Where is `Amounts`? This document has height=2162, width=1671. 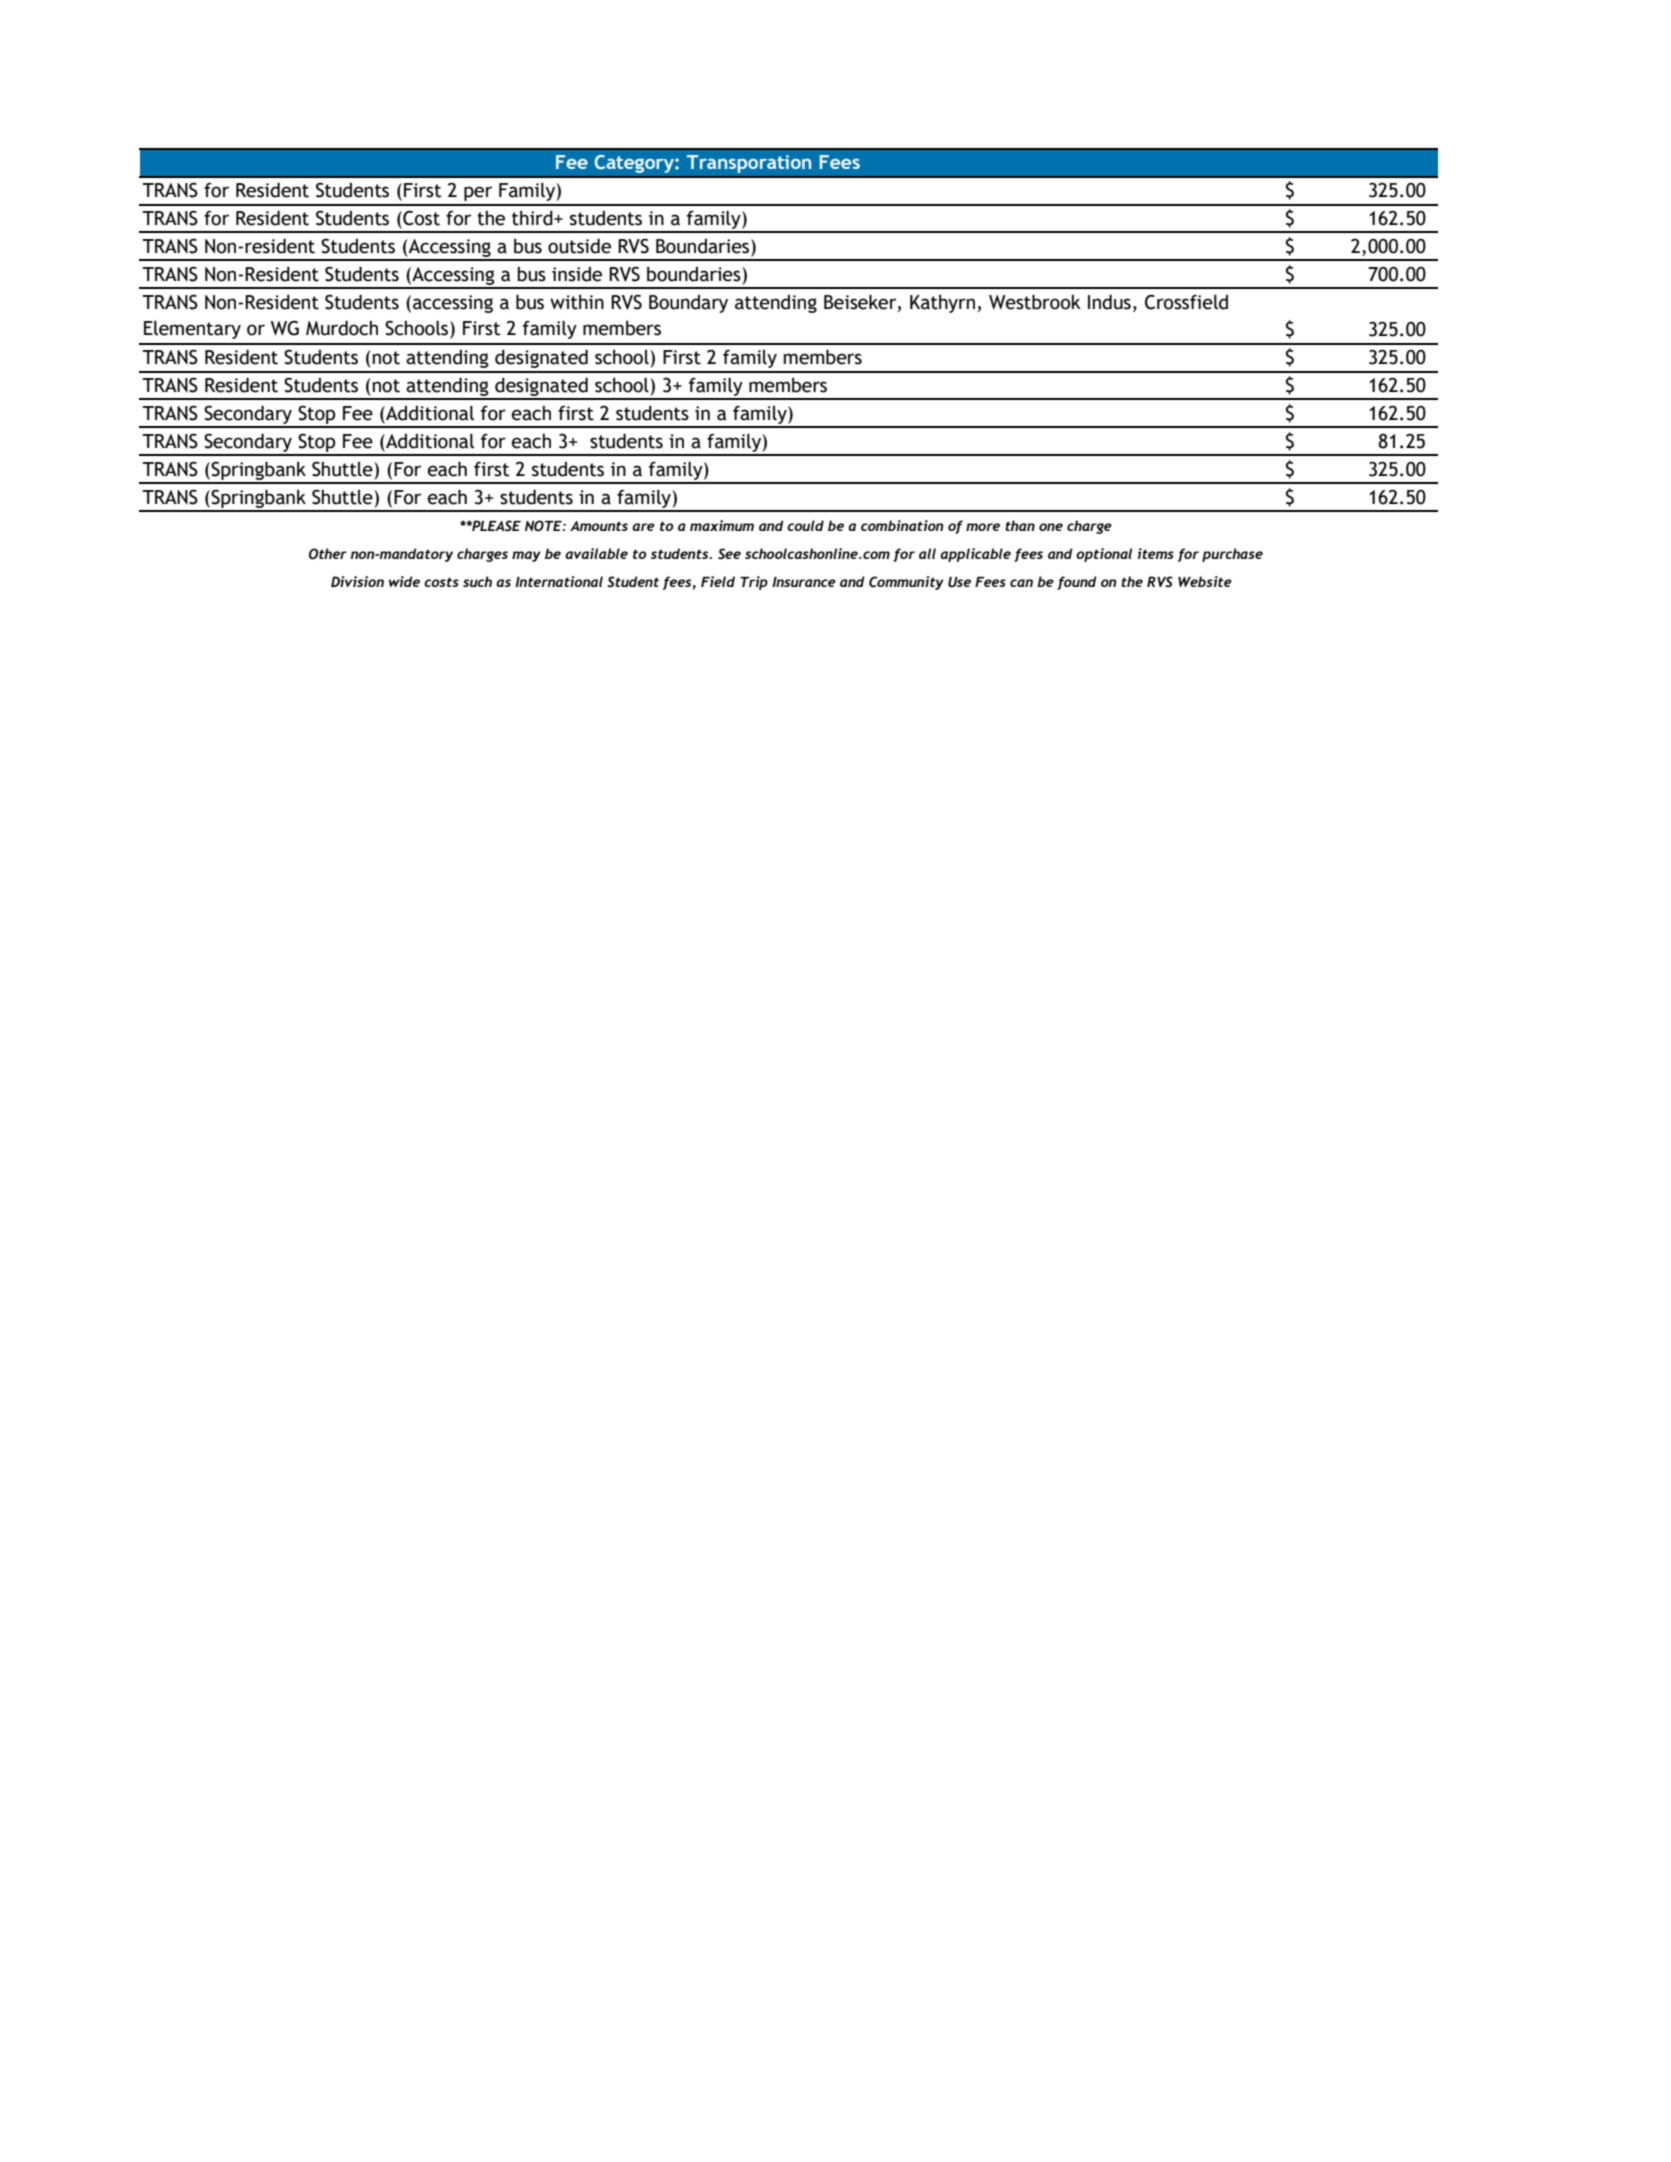 Amounts is located at coordinates (599, 526).
